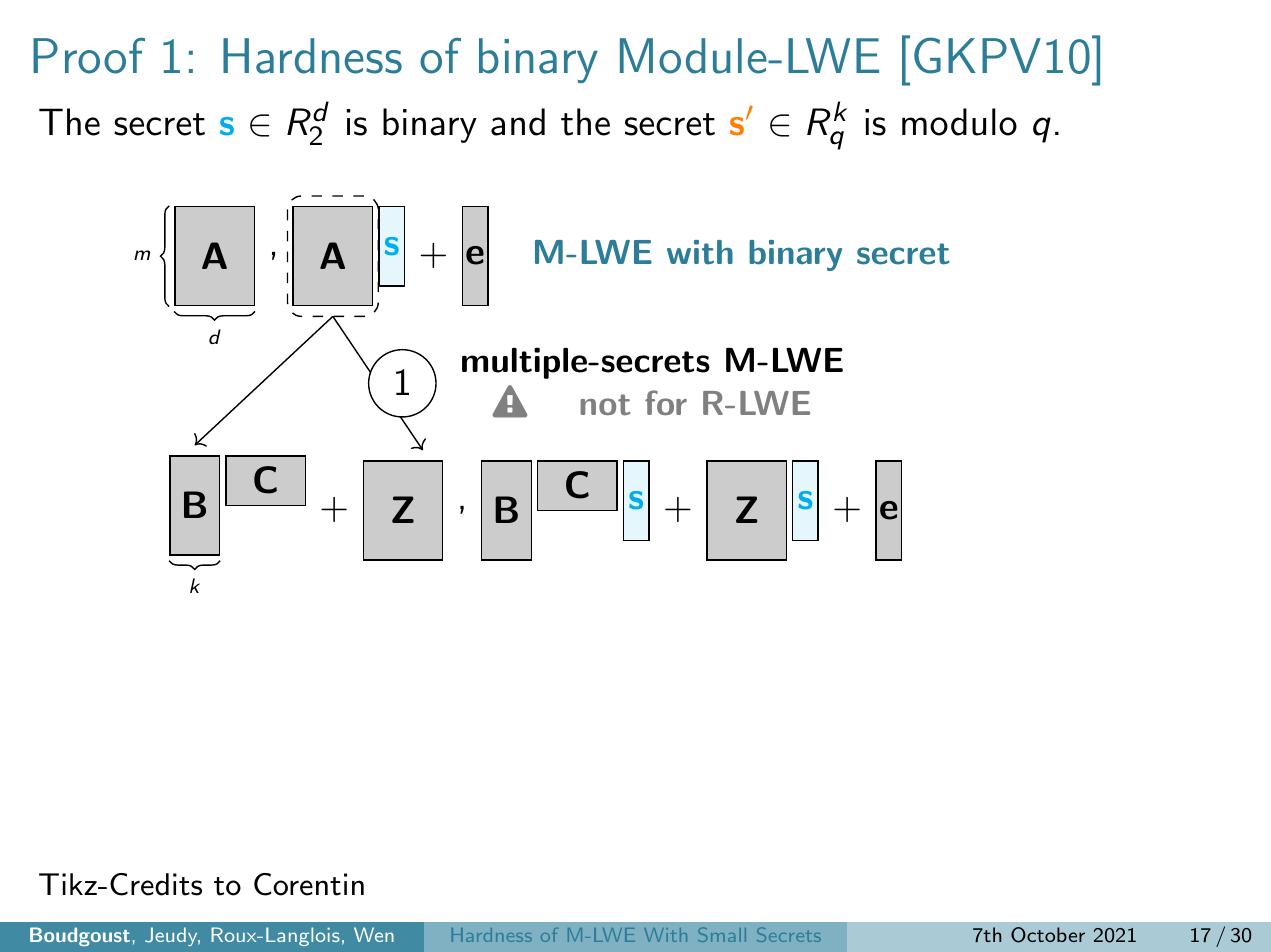 This screenshot has width=1271, height=952. What do you see at coordinates (722, 934) in the screenshot?
I see `Small` at bounding box center [722, 934].
